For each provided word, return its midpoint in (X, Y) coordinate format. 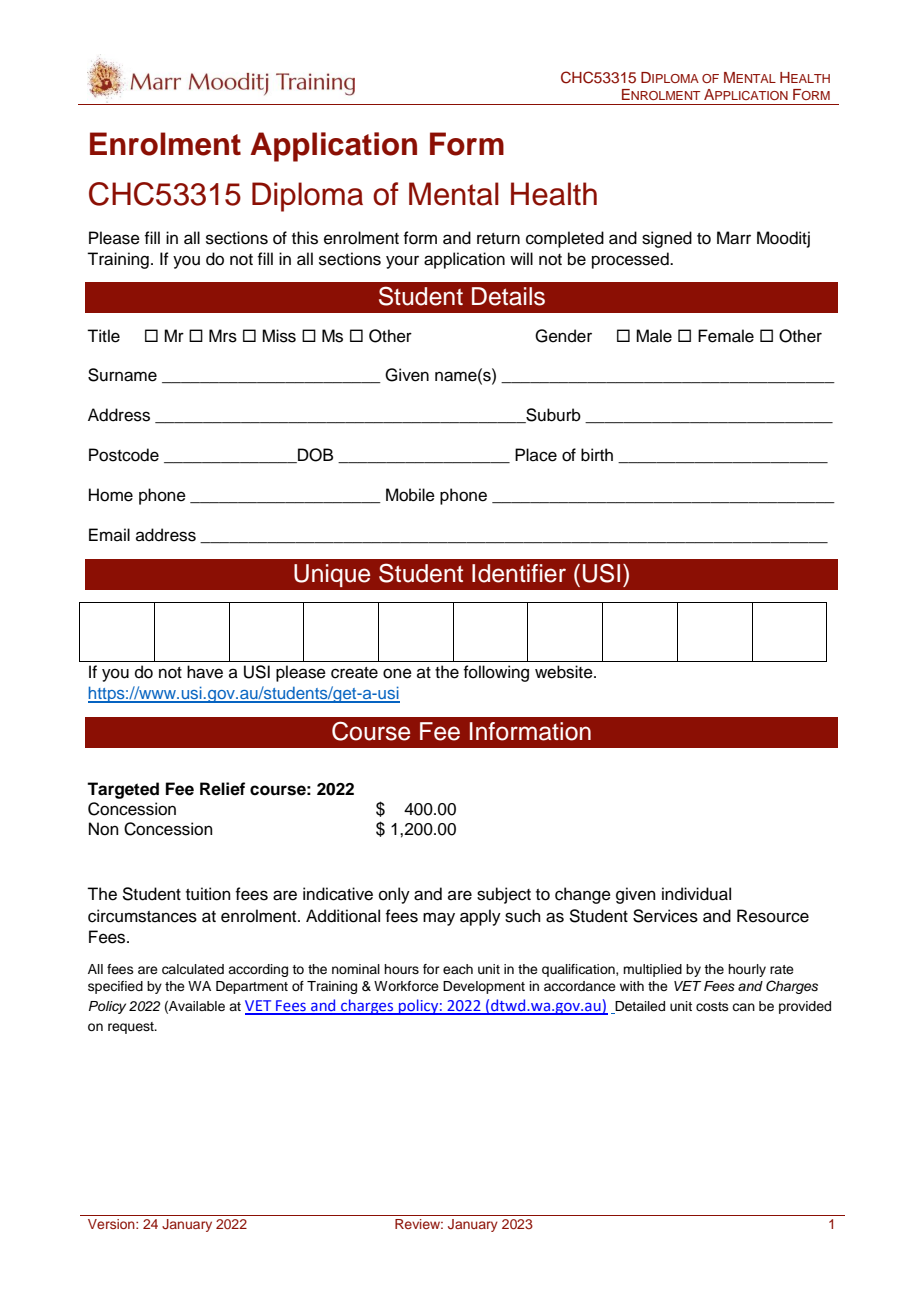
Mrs (223, 336)
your (402, 262)
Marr (734, 238)
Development (484, 987)
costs (712, 1006)
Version (112, 1224)
